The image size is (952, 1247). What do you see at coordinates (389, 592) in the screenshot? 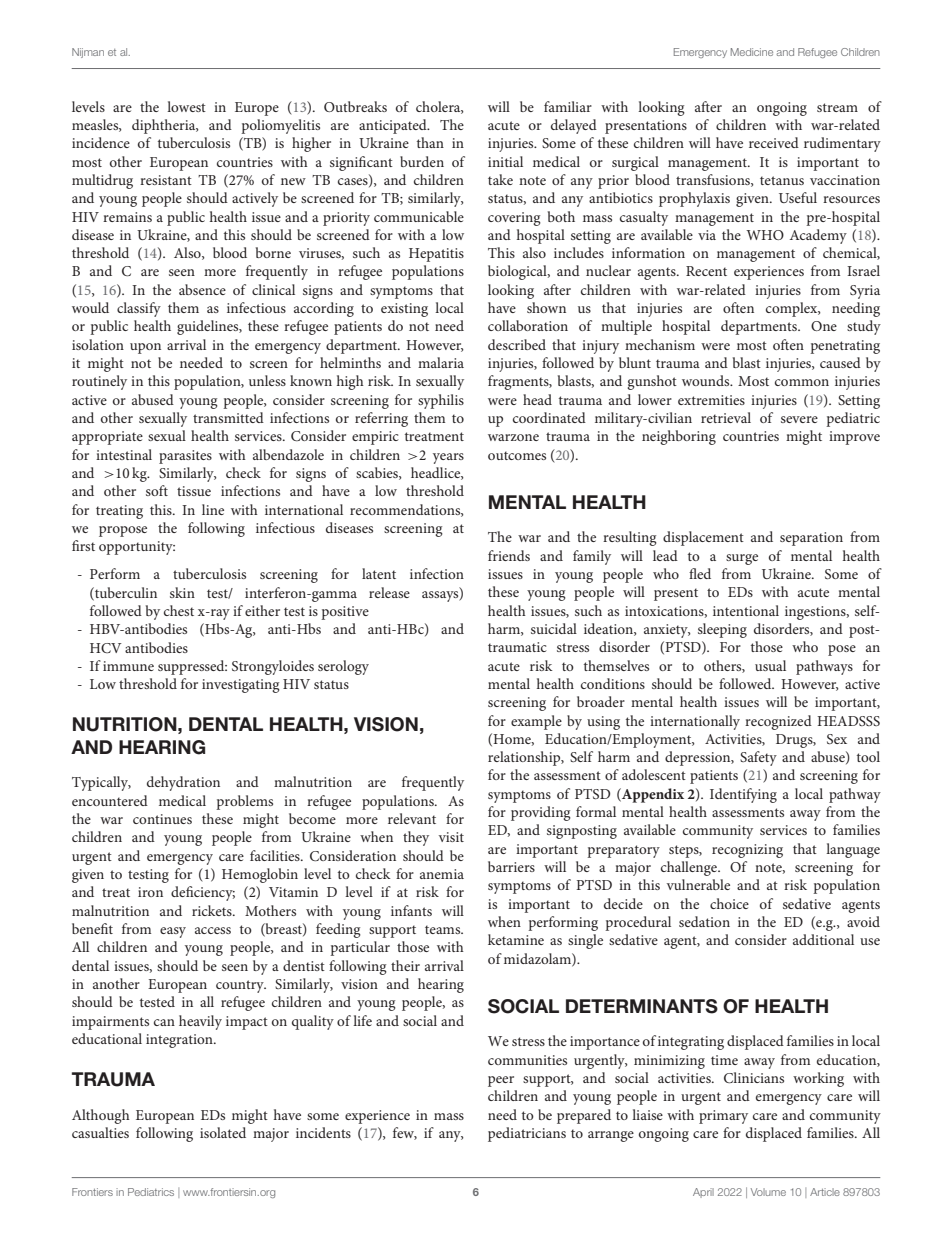
I see `release` at bounding box center [389, 592].
